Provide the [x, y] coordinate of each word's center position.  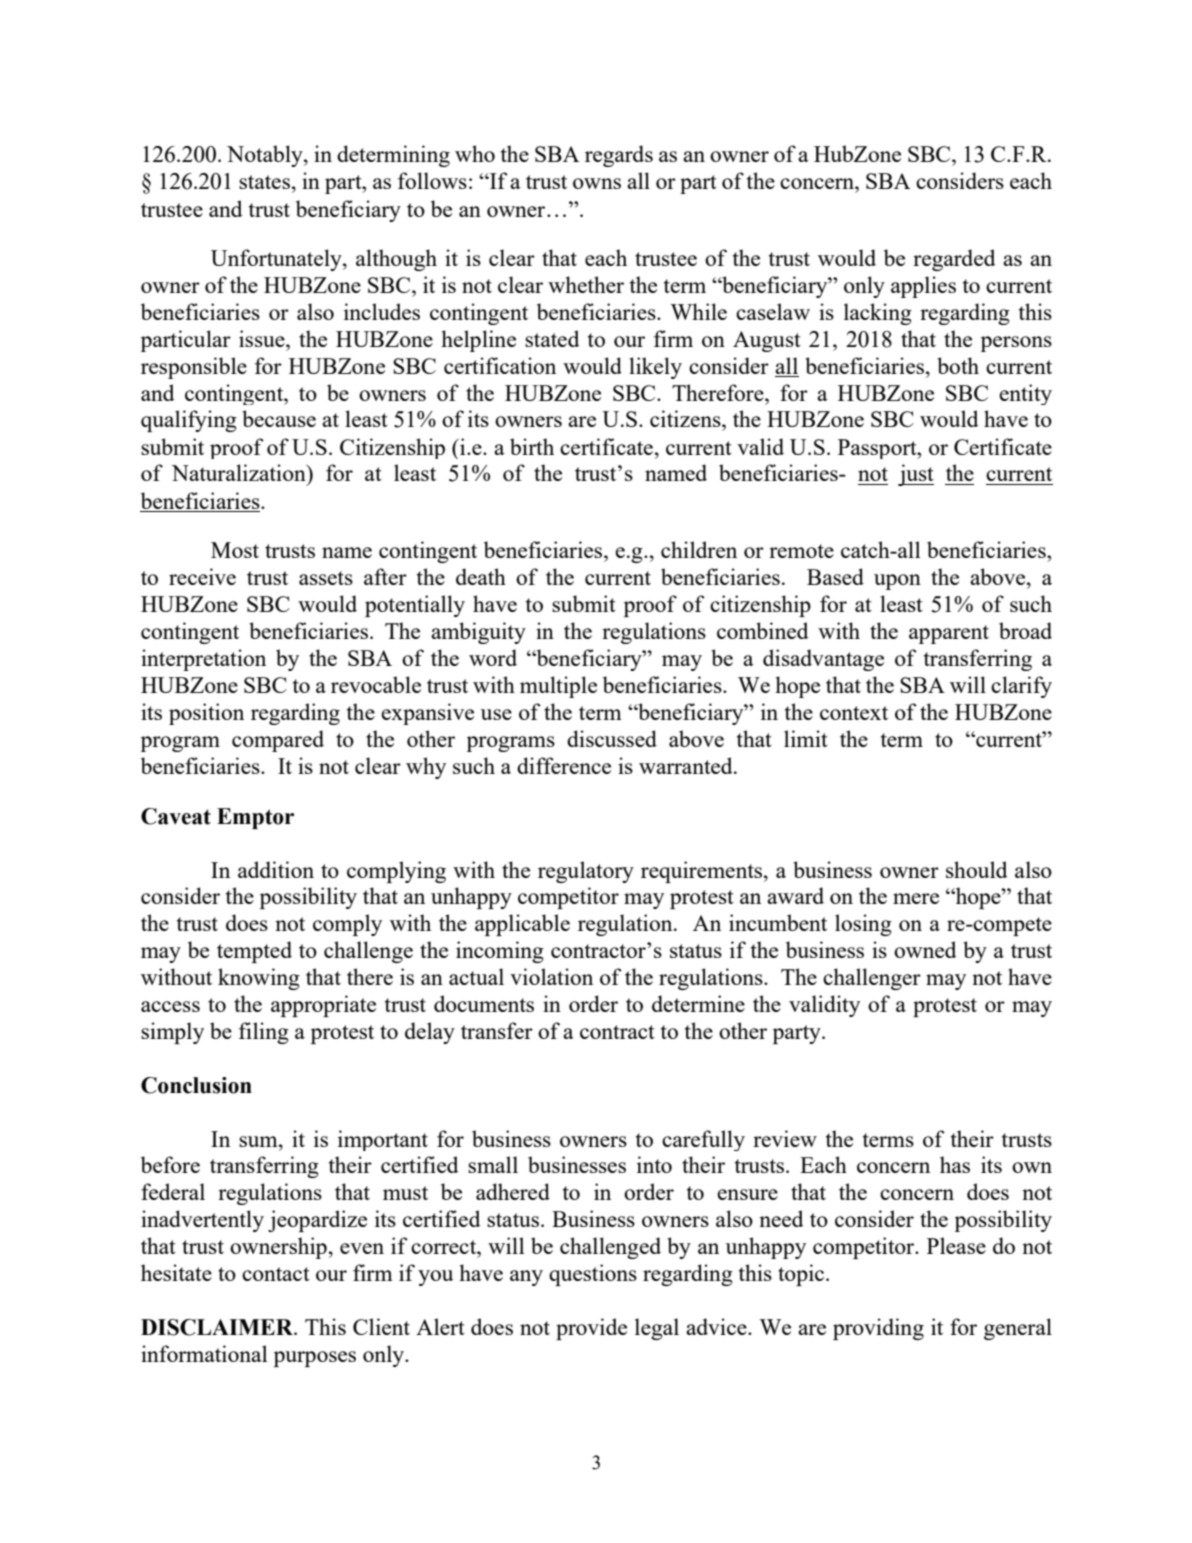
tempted [254, 952]
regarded [954, 260]
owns [597, 183]
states [264, 182]
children [699, 549]
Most [235, 550]
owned [925, 949]
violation [551, 976]
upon [897, 582]
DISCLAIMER [218, 1327]
